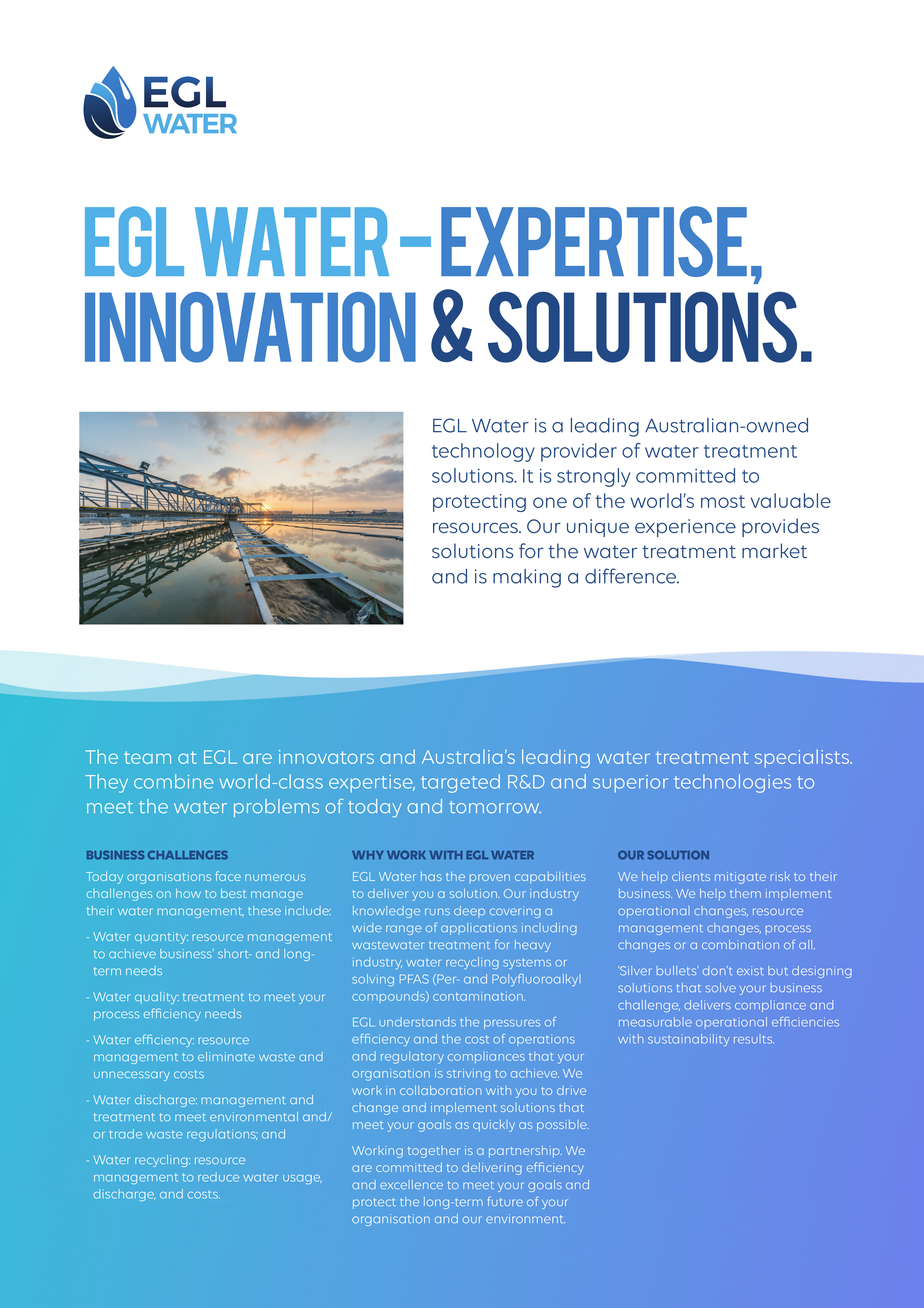  I want to click on market, so click(774, 550).
